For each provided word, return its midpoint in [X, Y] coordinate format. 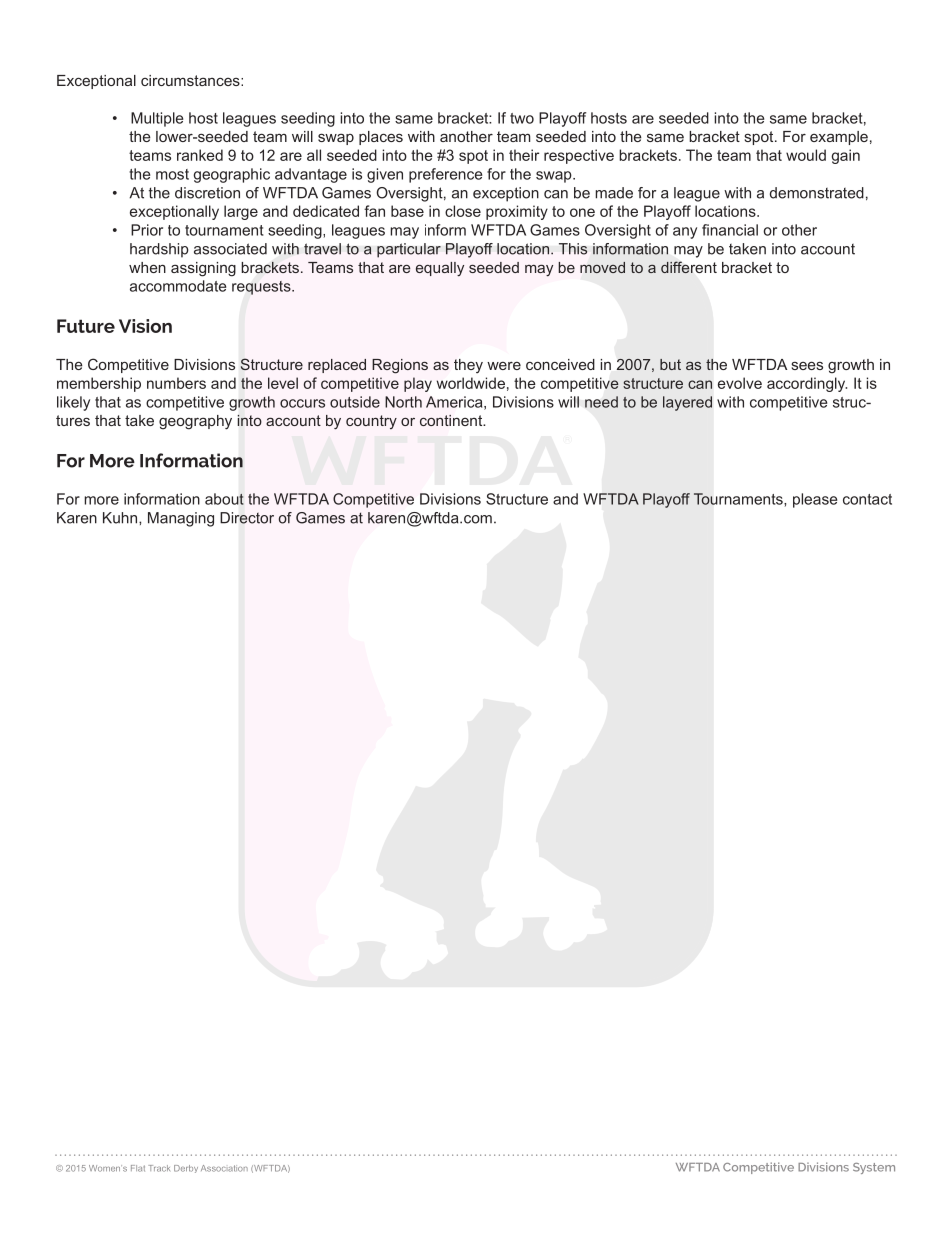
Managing [181, 519]
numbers [176, 383]
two [522, 118]
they [468, 366]
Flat [138, 1168]
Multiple [157, 119]
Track [159, 1168]
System [874, 1168]
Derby [186, 1169]
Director [247, 518]
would [806, 155]
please [815, 500]
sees [807, 365]
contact [867, 499]
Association [224, 1168]
